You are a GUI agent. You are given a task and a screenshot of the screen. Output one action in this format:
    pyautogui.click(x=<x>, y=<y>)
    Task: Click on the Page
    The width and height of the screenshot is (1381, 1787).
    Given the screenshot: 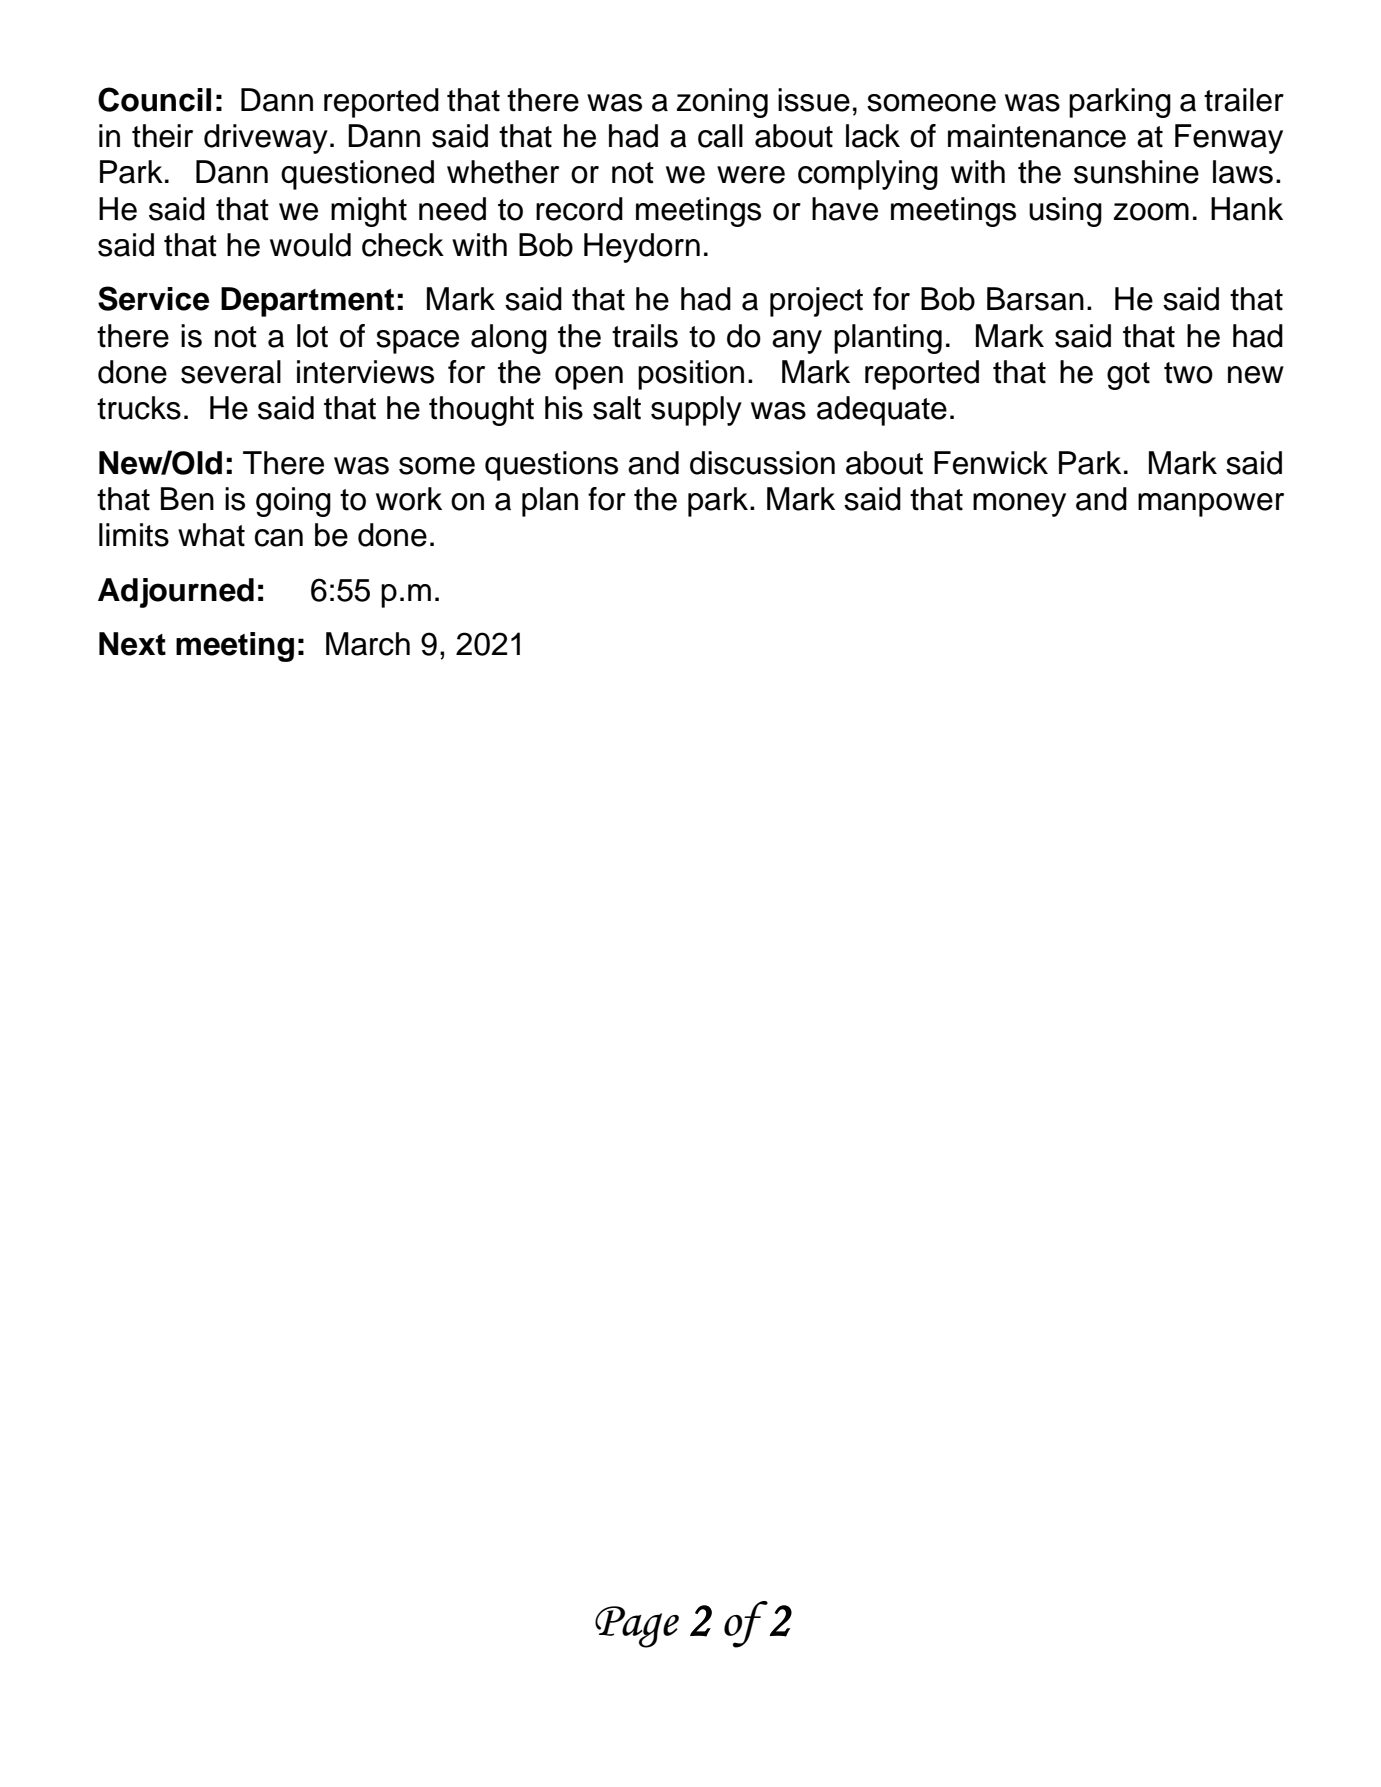 What is the action you would take?
    pyautogui.click(x=637, y=1627)
